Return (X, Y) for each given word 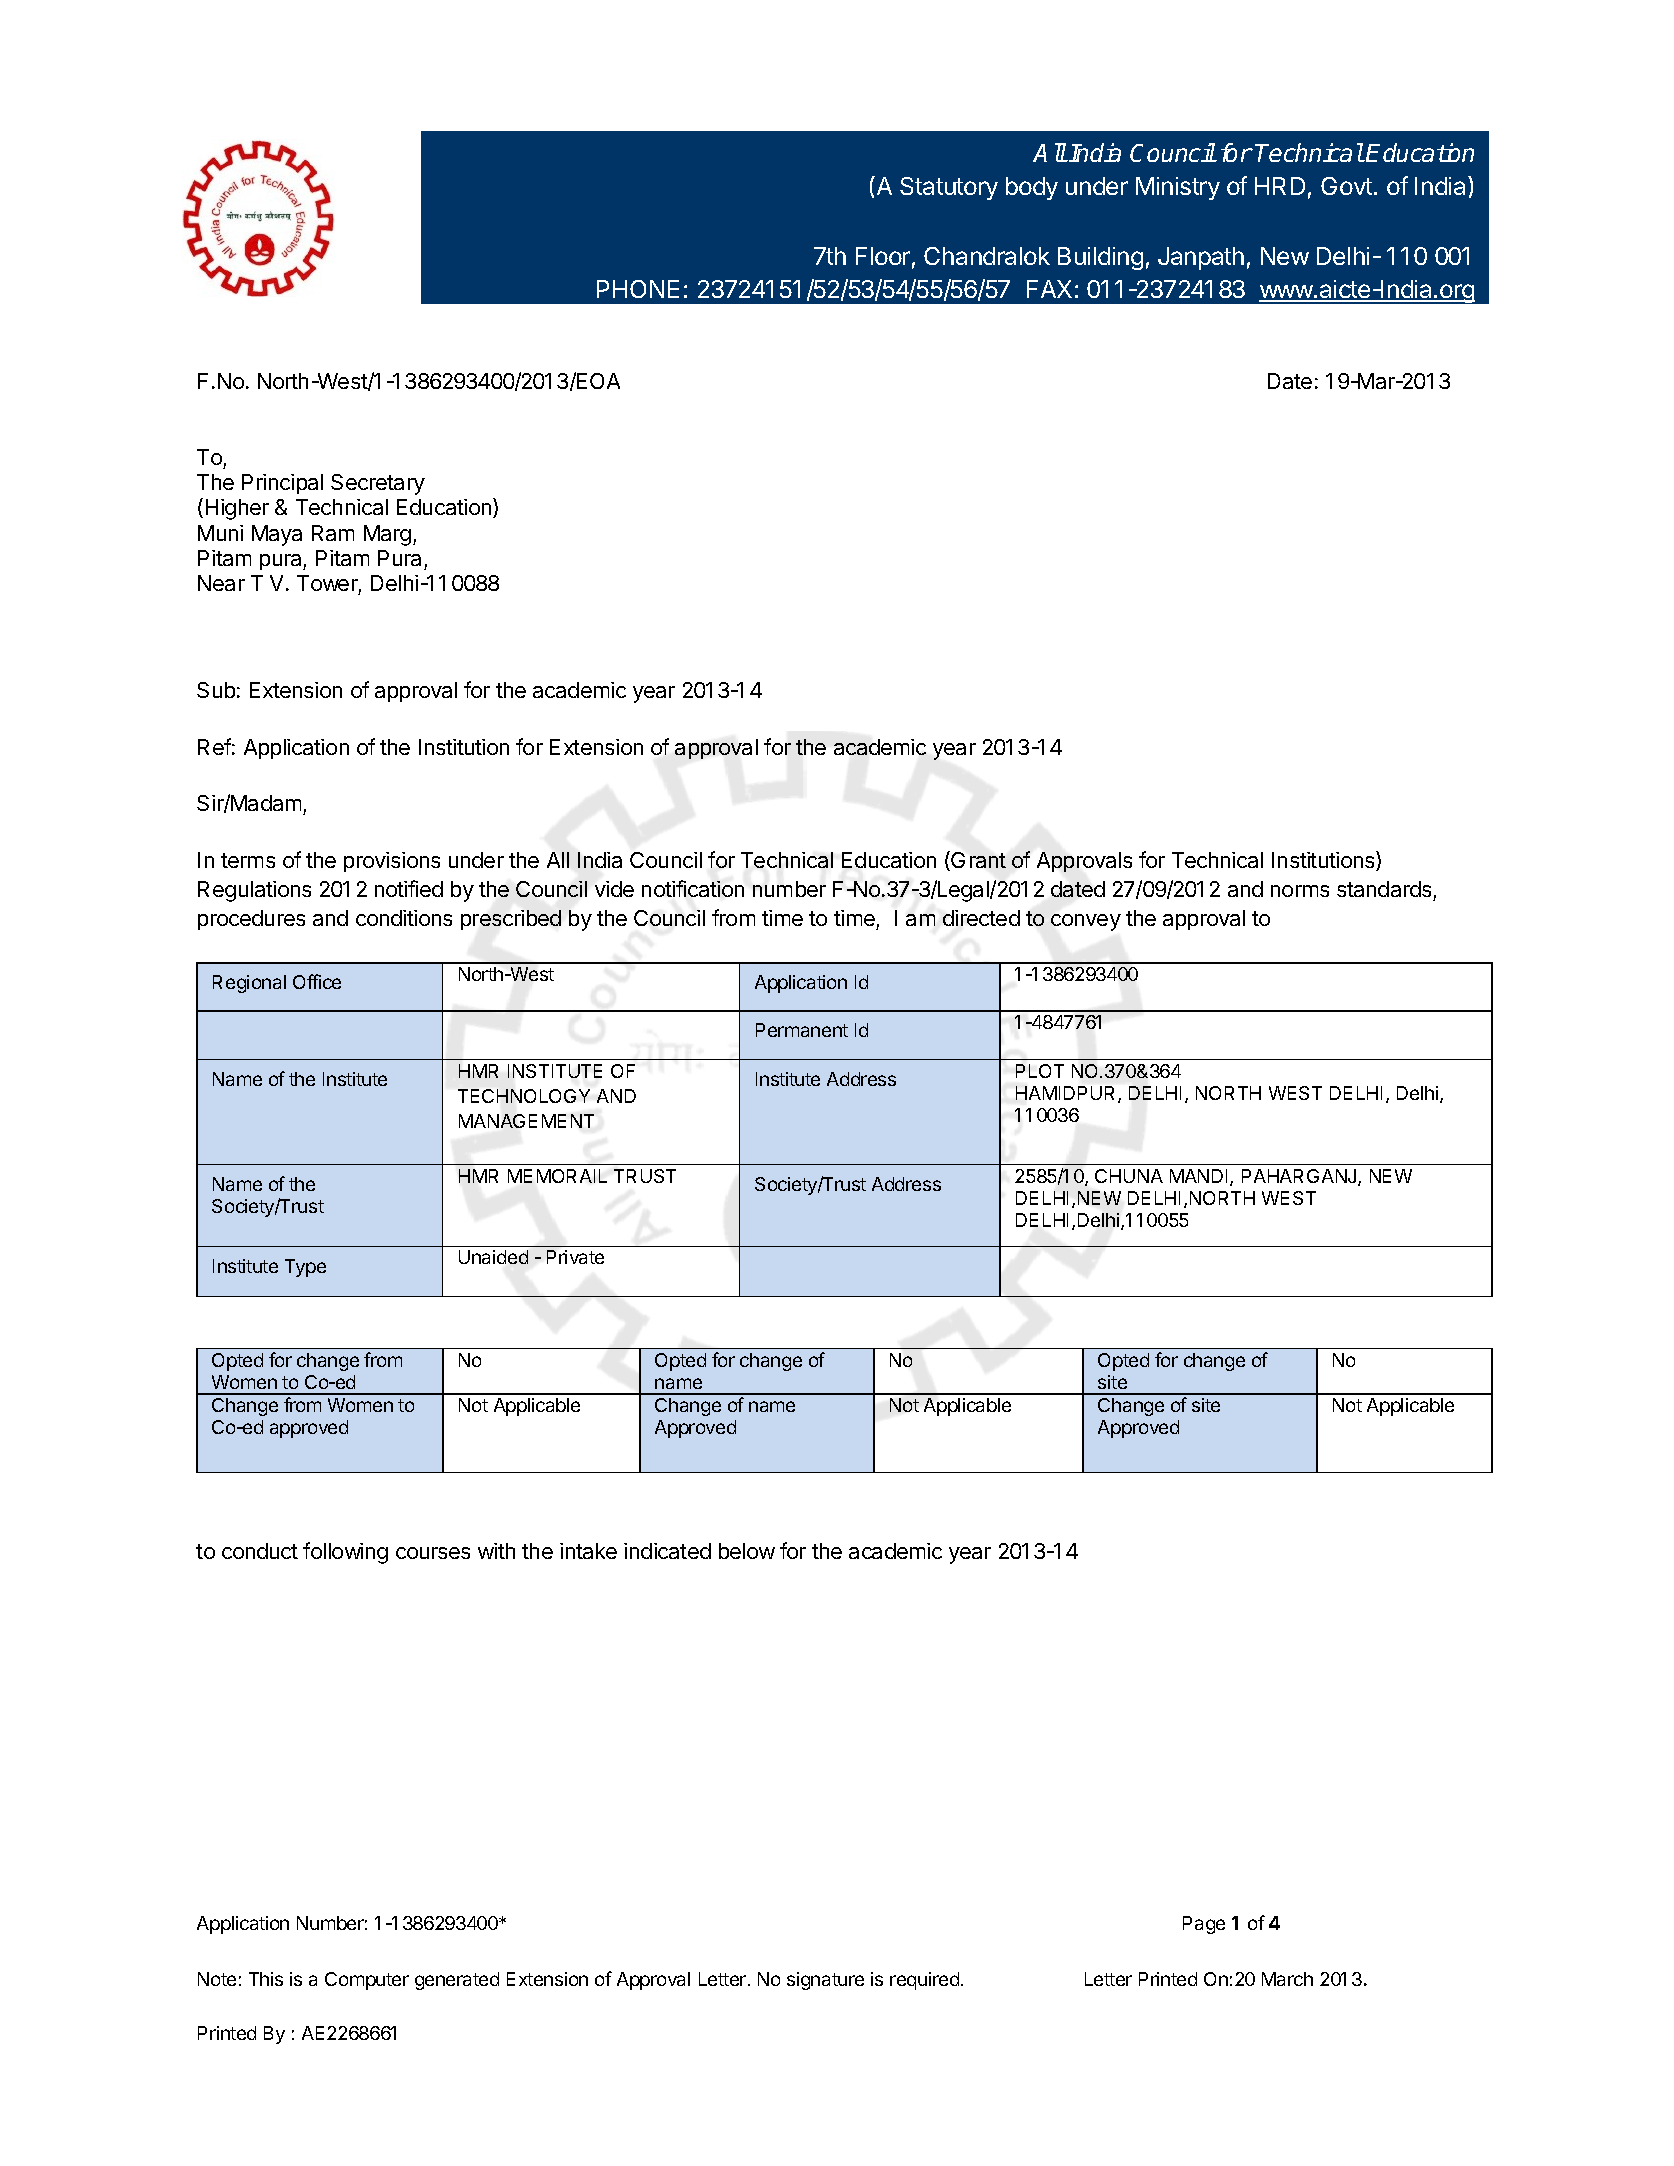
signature (825, 1981)
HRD (1280, 186)
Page (1204, 1925)
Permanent (802, 1030)
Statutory (949, 188)
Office (317, 981)
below (747, 1551)
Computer (367, 1981)
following (345, 1553)
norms (1300, 891)
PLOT (1040, 1071)
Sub (216, 690)
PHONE (638, 289)
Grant (978, 860)
